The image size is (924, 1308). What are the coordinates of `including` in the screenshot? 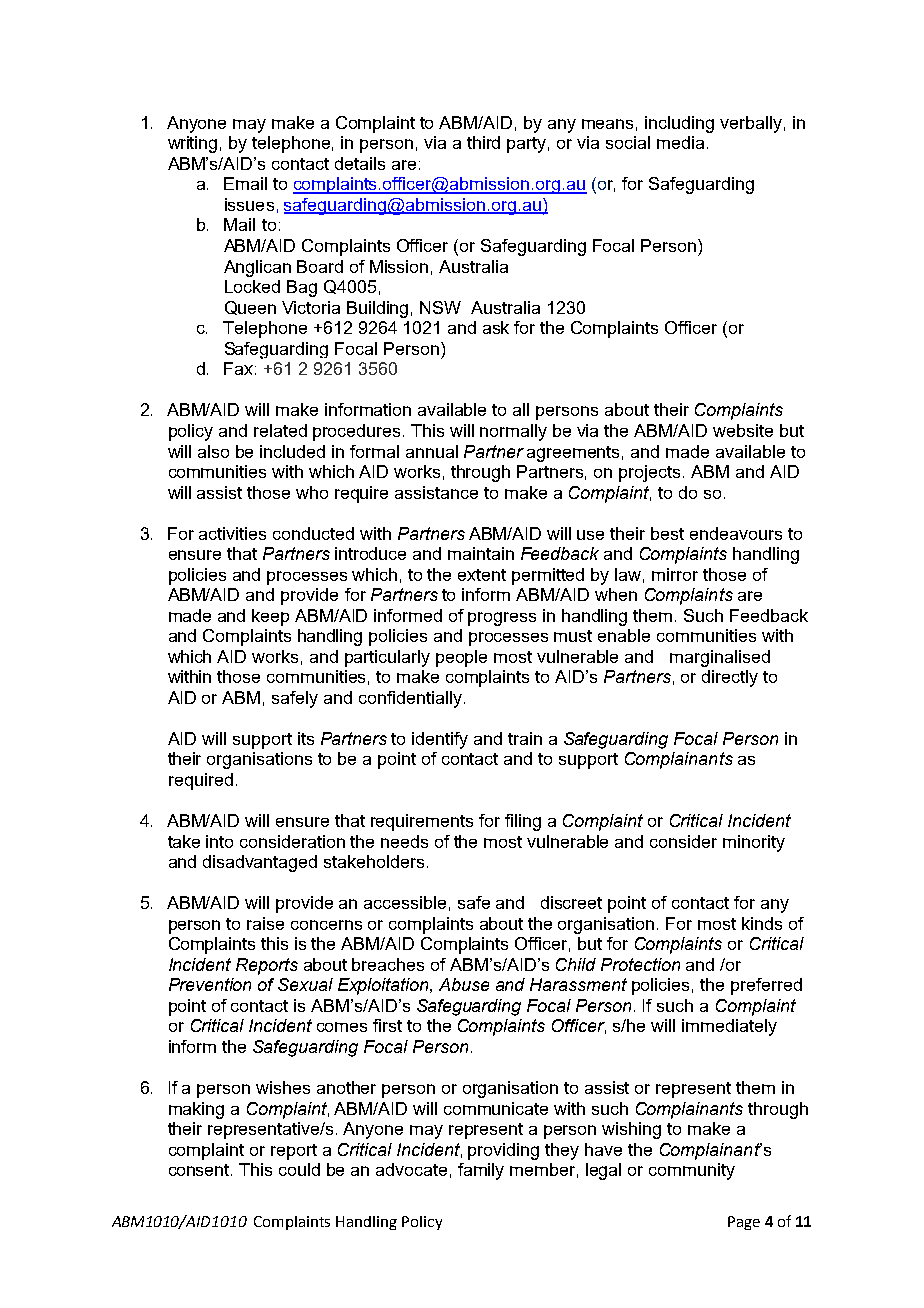 It's located at (679, 124).
